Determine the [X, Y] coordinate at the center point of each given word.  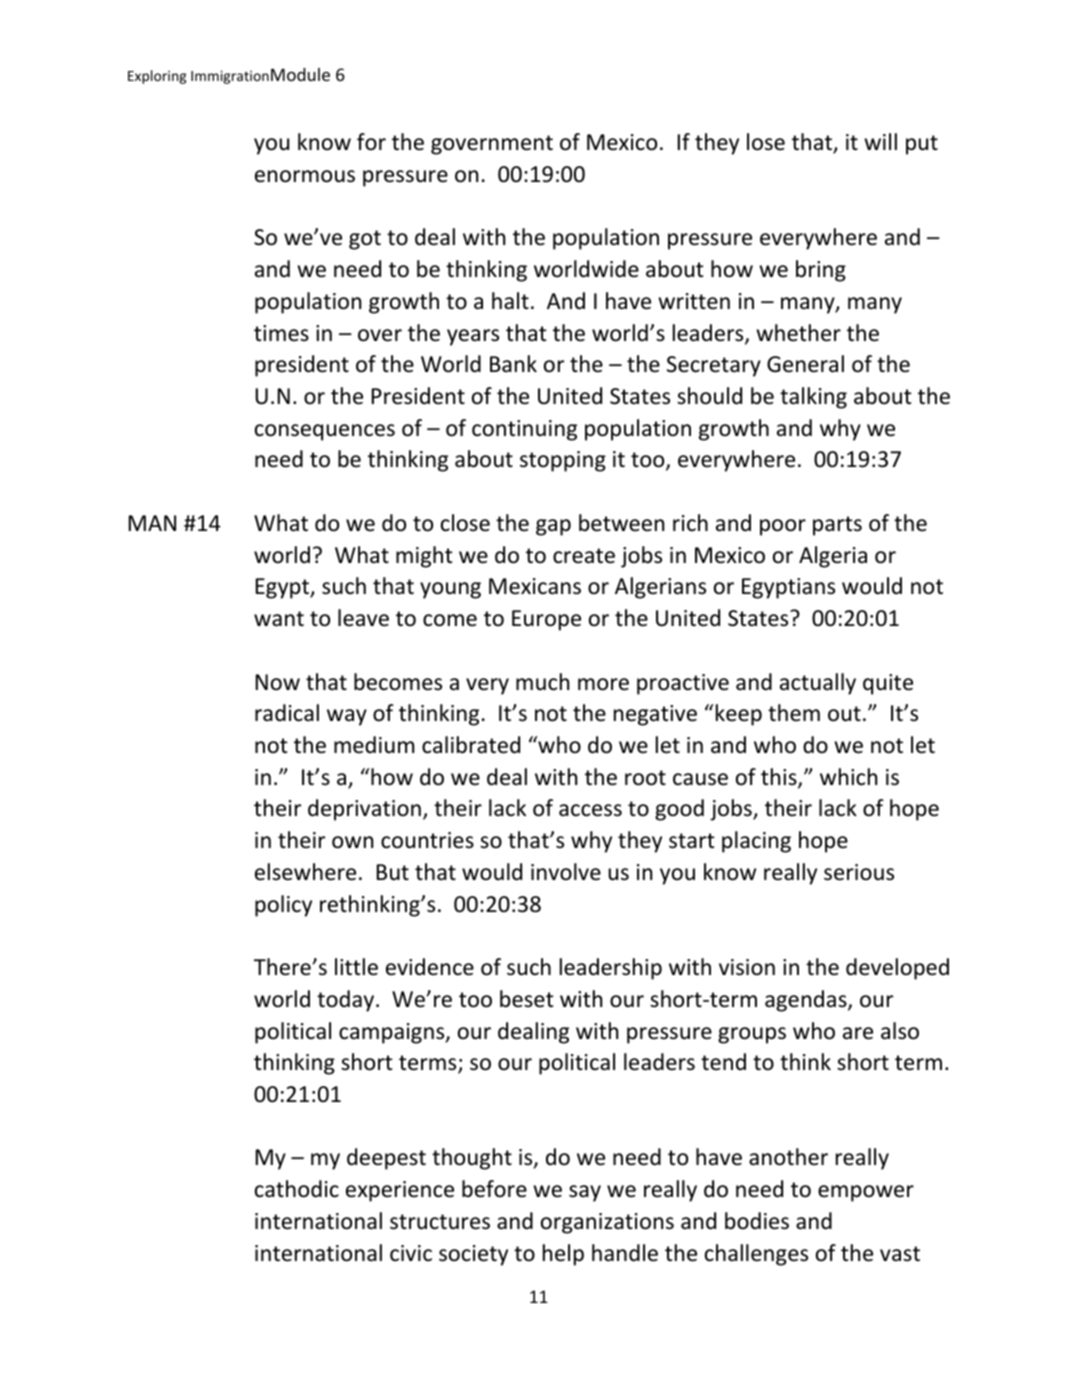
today [347, 1001]
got [365, 240]
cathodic [297, 1189]
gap [553, 527]
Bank [513, 364]
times [281, 333]
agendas [807, 1001]
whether [798, 333]
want [279, 619]
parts [837, 526]
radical [287, 713]
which [848, 777]
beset [527, 999]
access [590, 810]
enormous [305, 176]
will [880, 141]
